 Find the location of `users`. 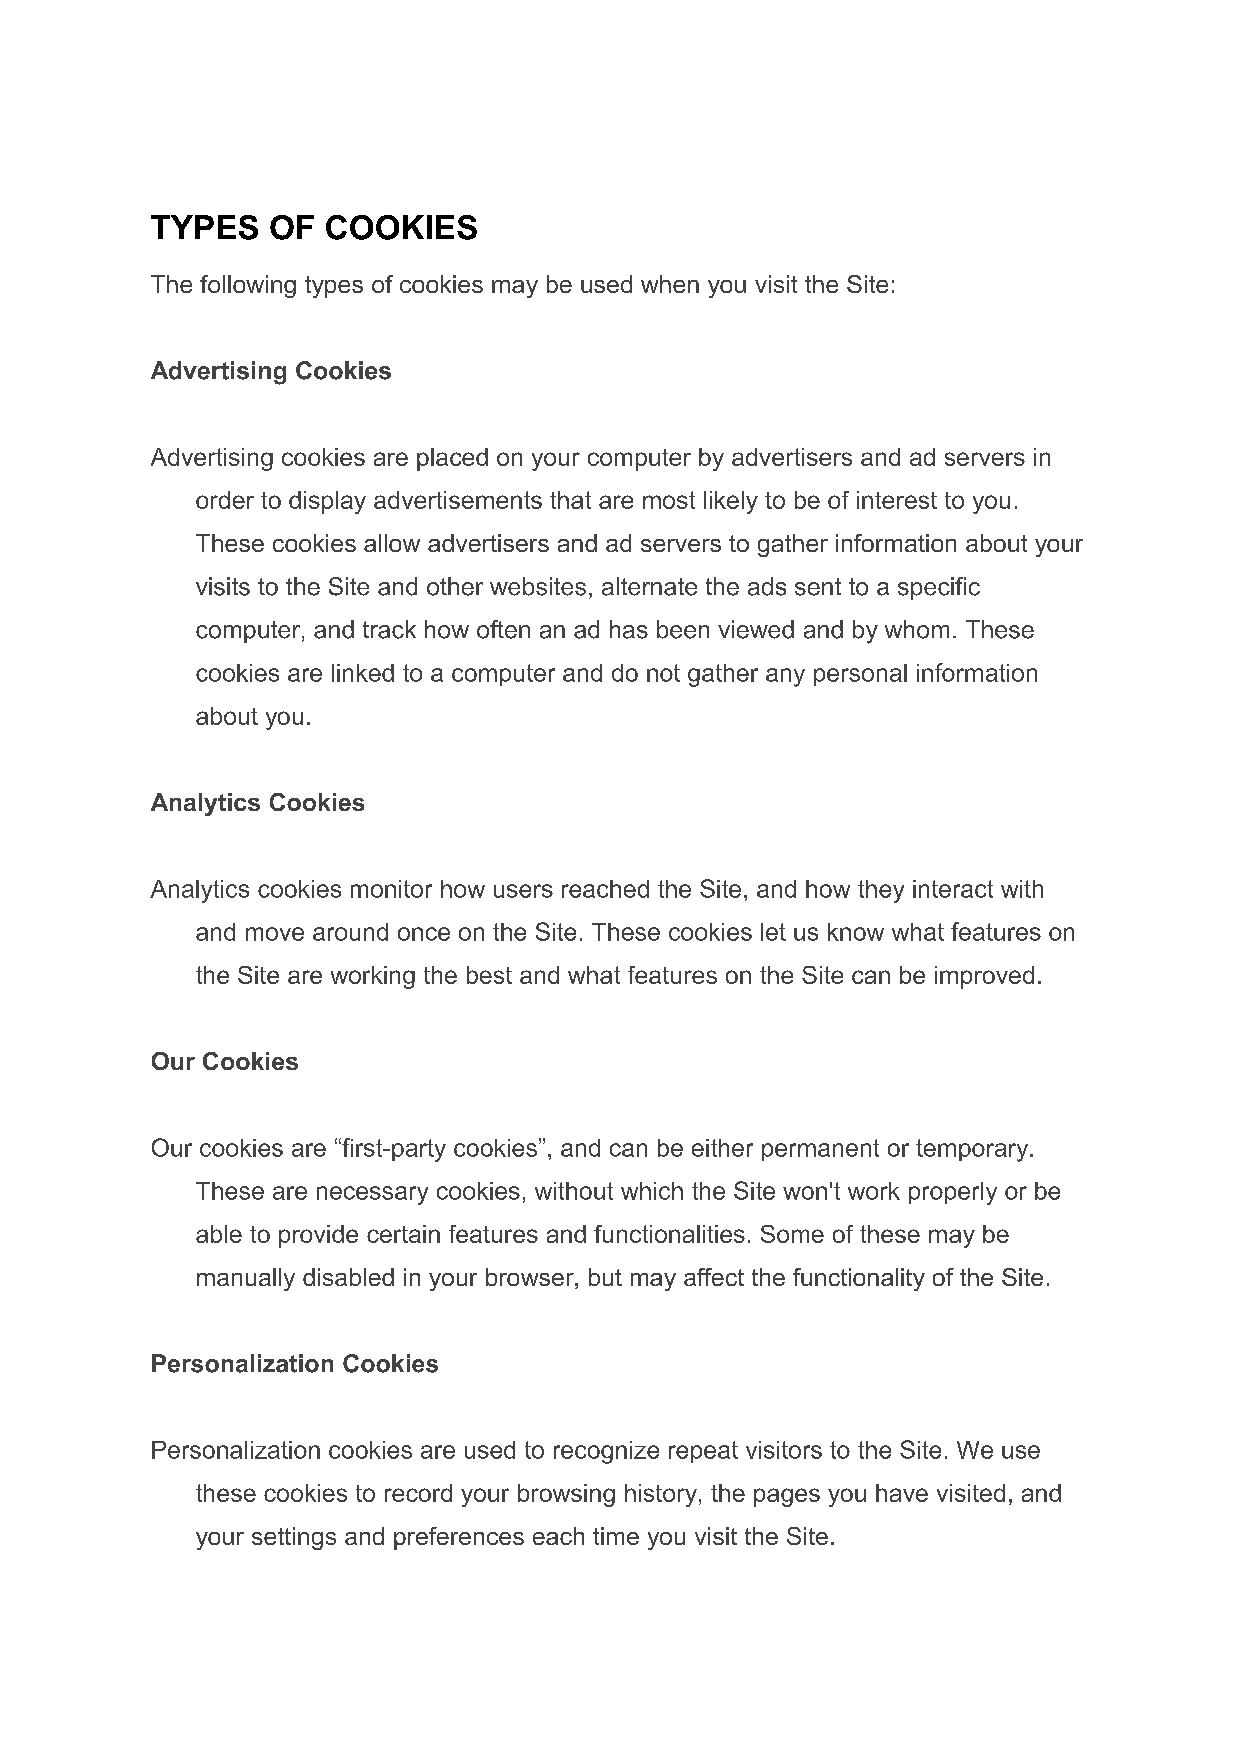

users is located at coordinates (523, 891).
